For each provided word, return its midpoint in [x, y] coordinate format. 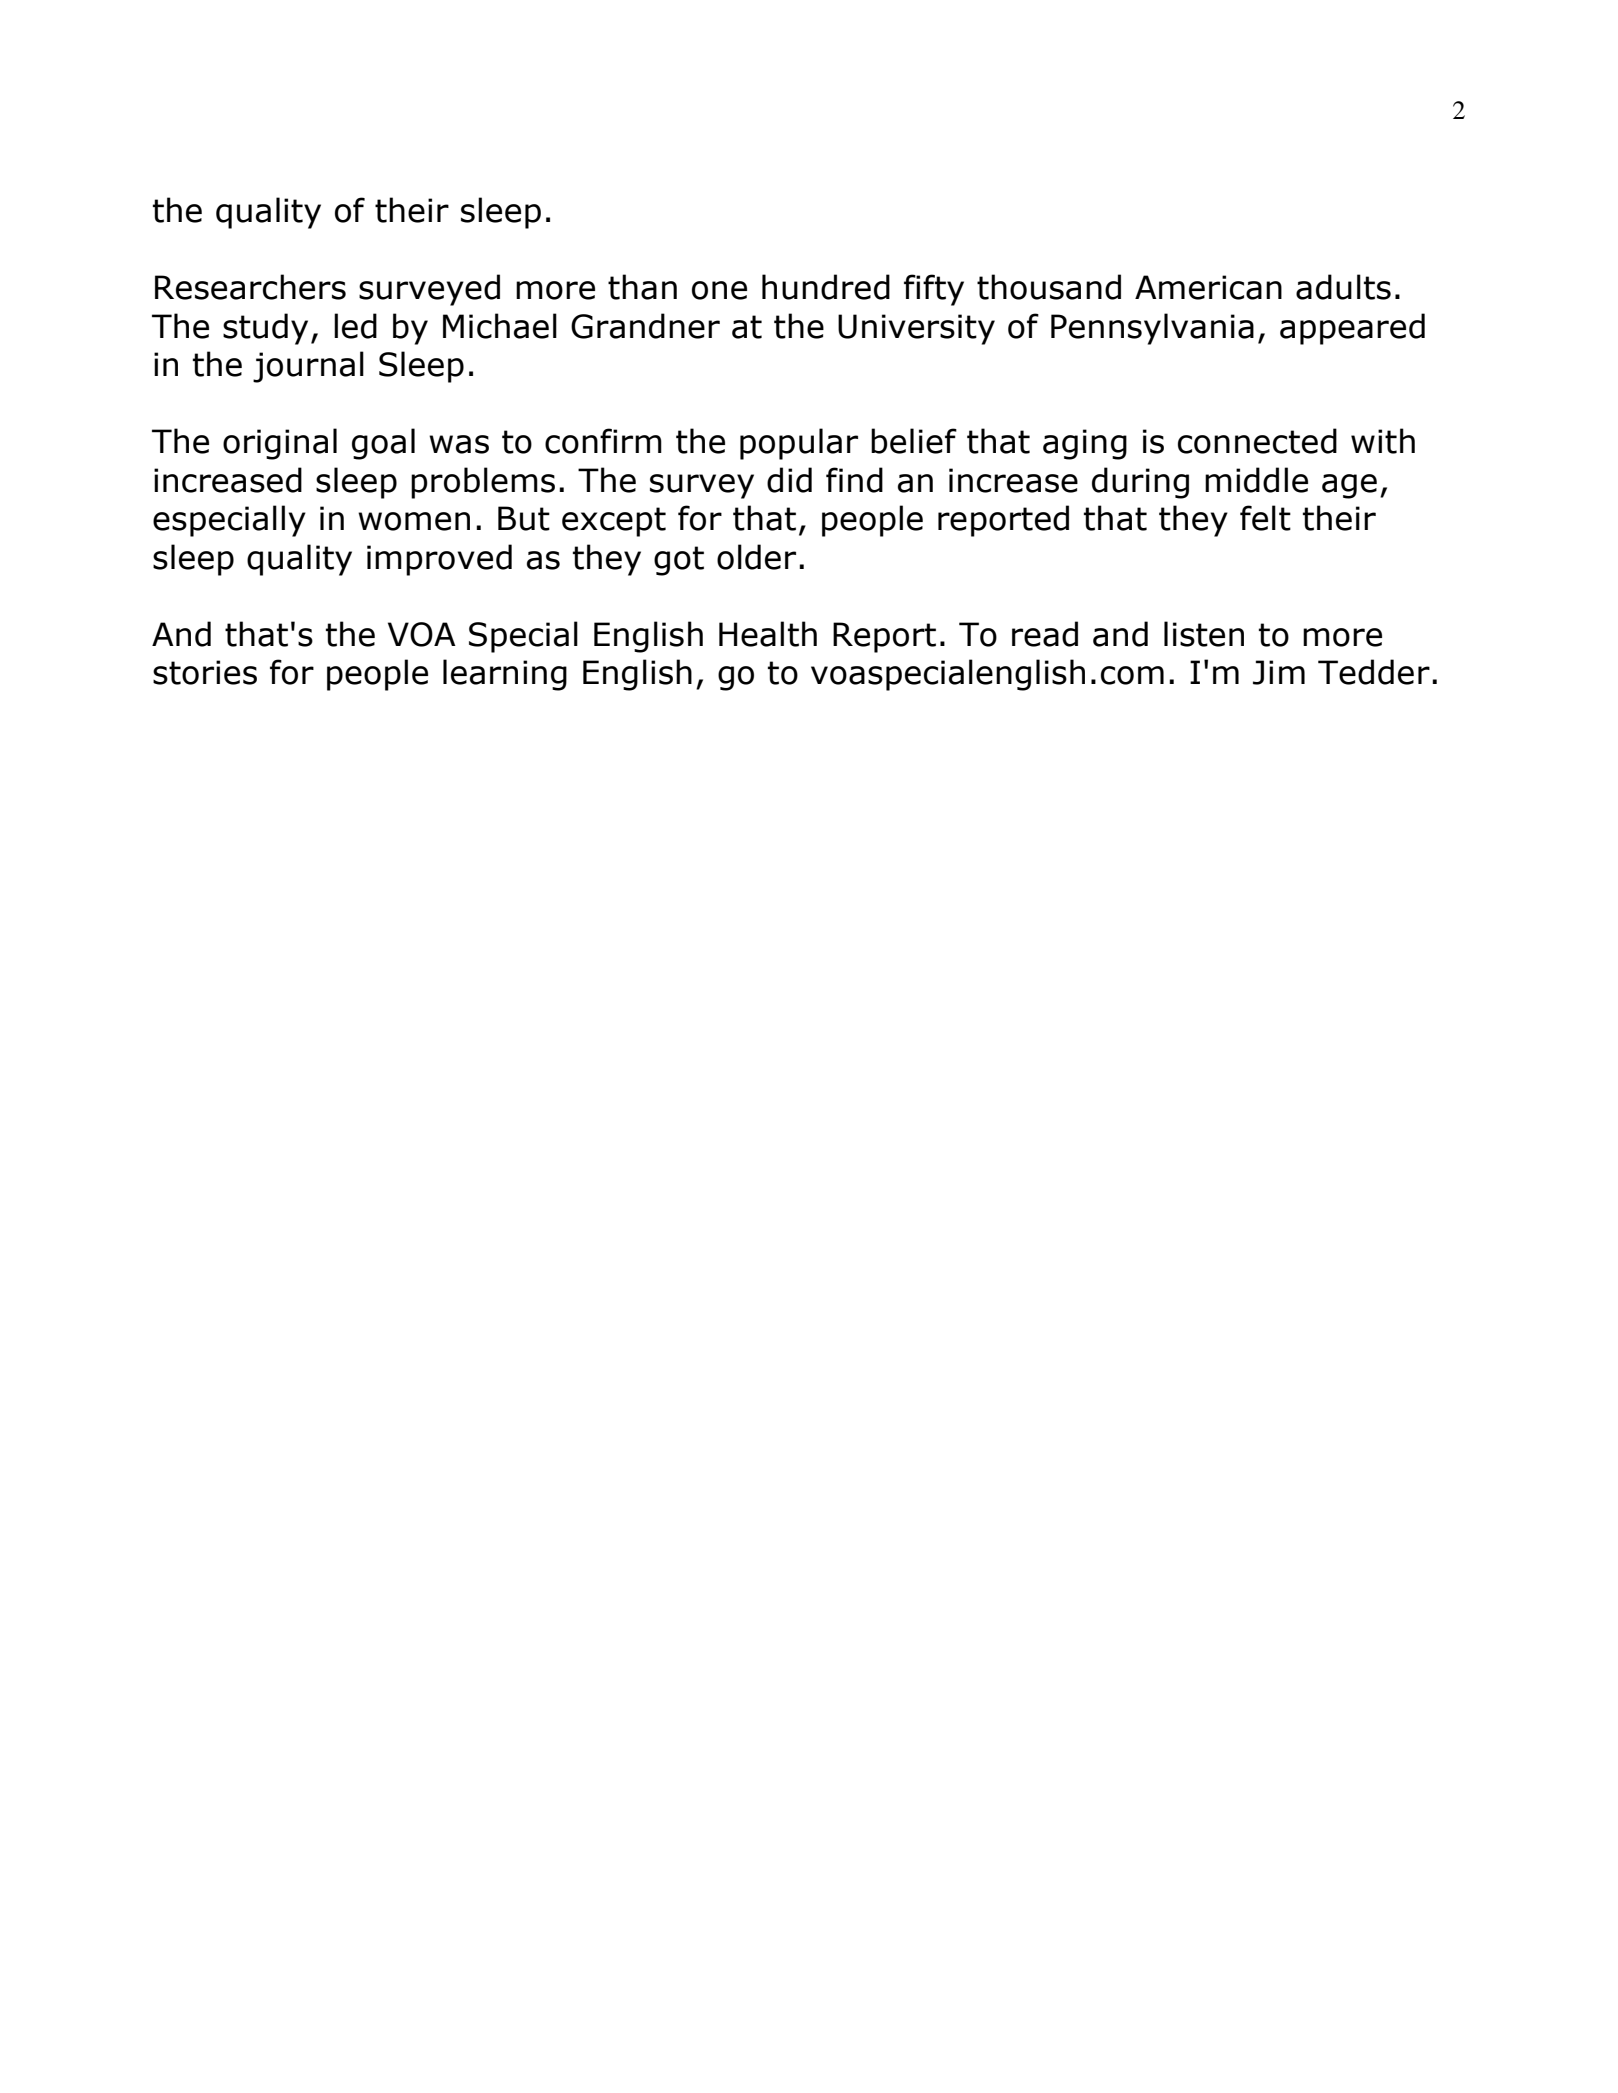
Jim [1279, 672]
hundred [826, 287]
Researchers [250, 287]
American [1208, 287]
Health [768, 634]
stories [205, 672]
